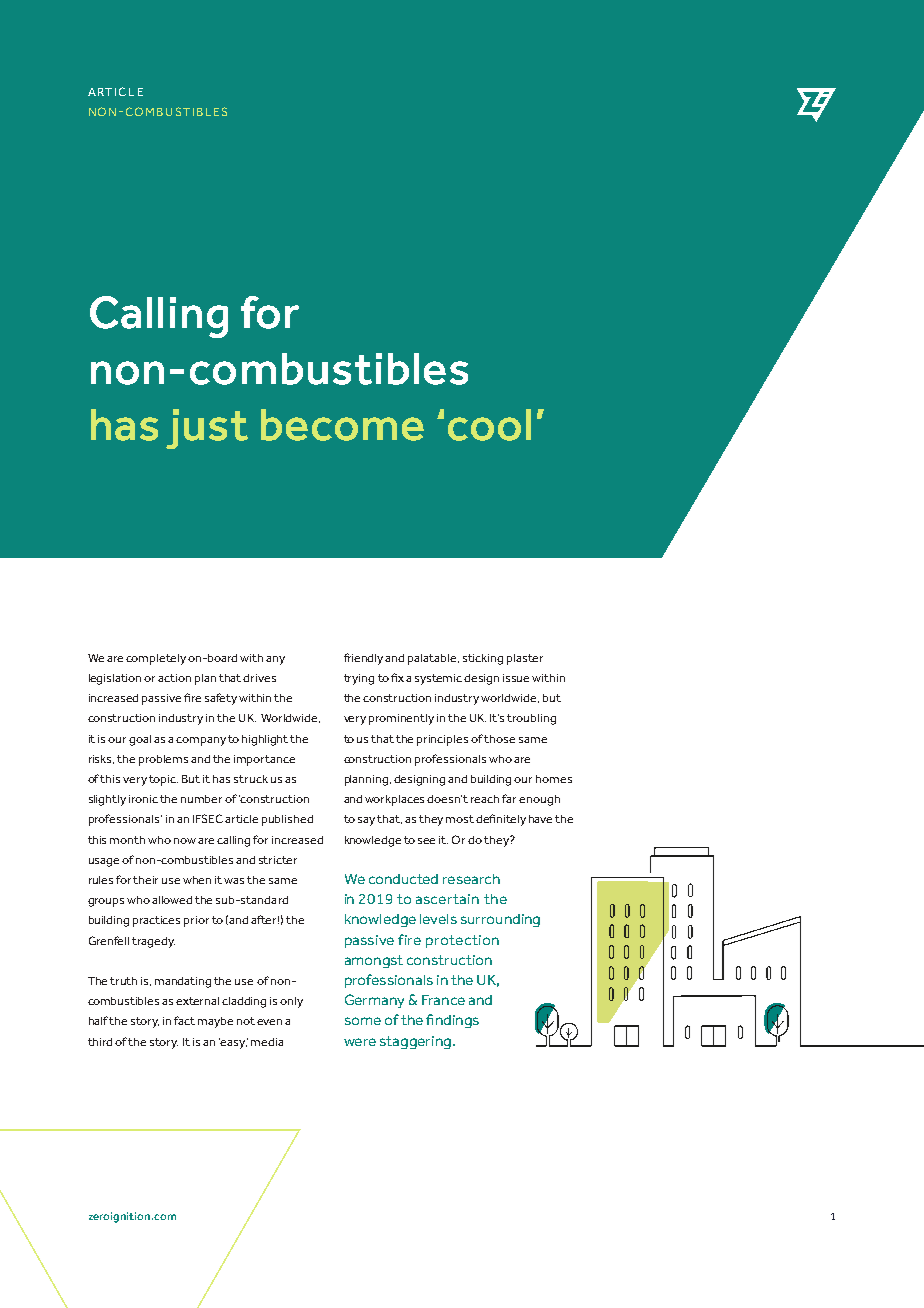 This screenshot has width=924, height=1308. I want to click on some, so click(363, 1021).
